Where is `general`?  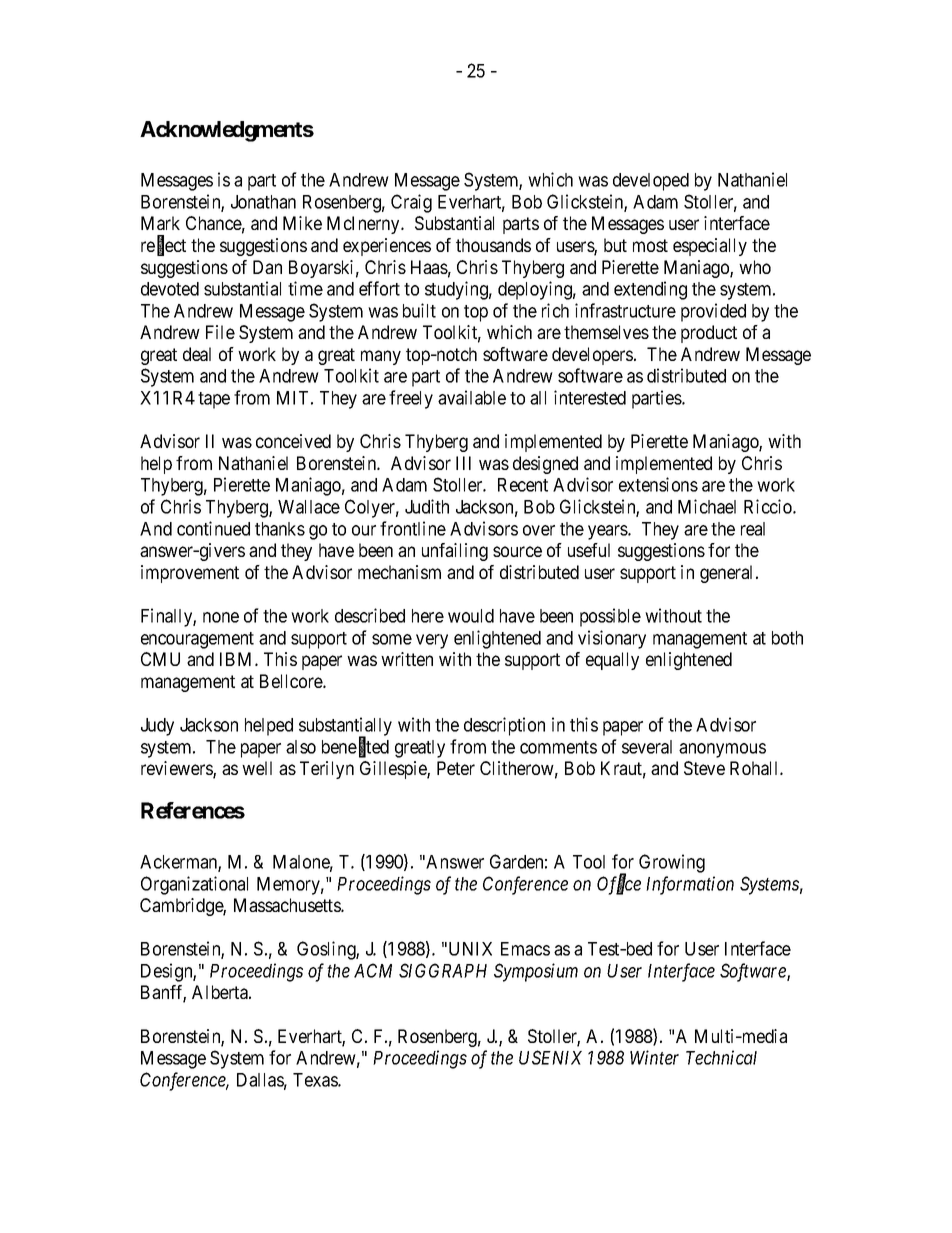 general is located at coordinates (728, 574).
